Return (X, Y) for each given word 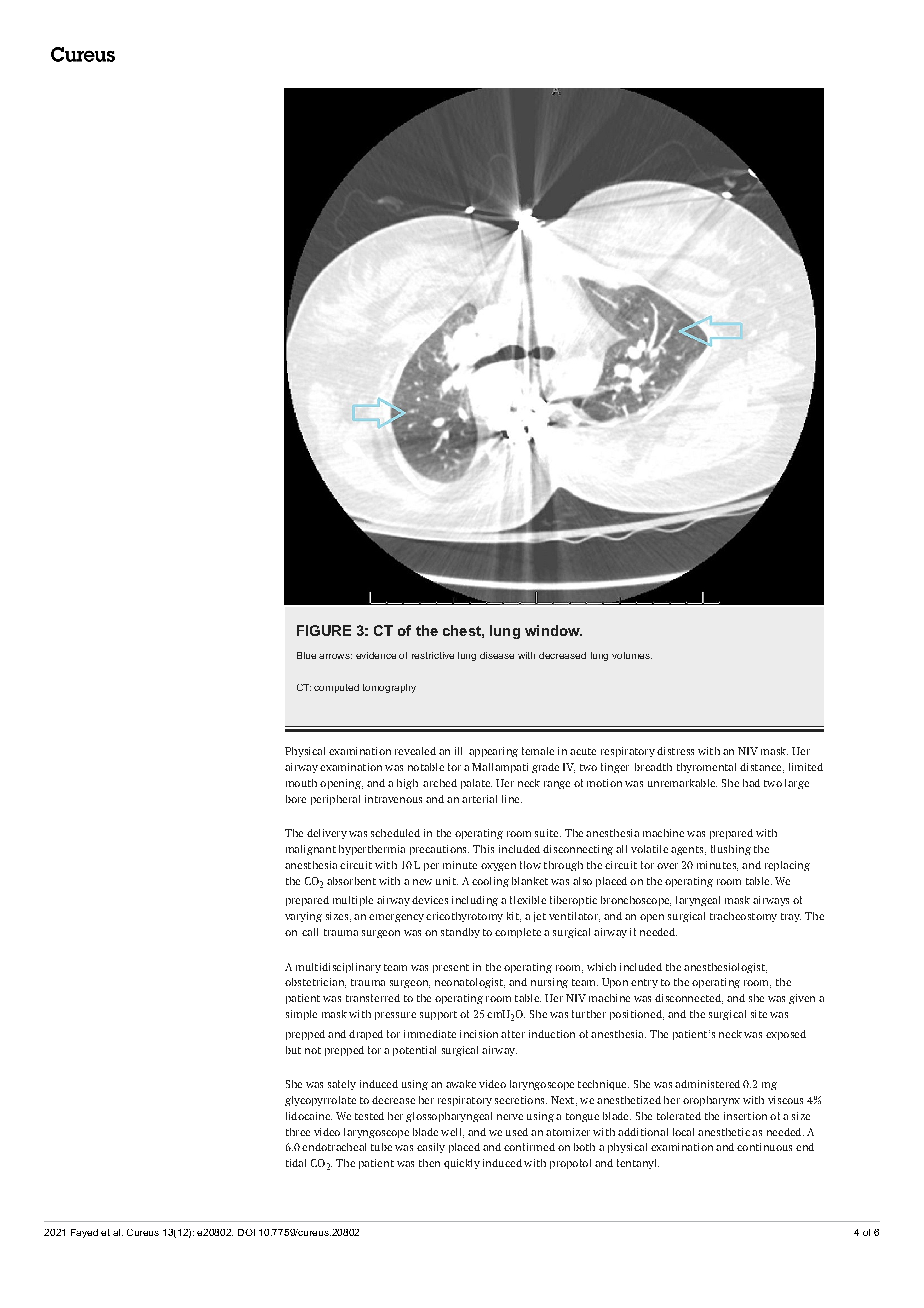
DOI (246, 1232)
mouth (301, 783)
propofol (570, 1164)
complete (518, 933)
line (512, 799)
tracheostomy (743, 917)
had (751, 783)
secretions (521, 1100)
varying (303, 917)
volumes (632, 655)
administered (707, 1084)
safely (342, 1085)
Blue (306, 655)
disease (497, 655)
